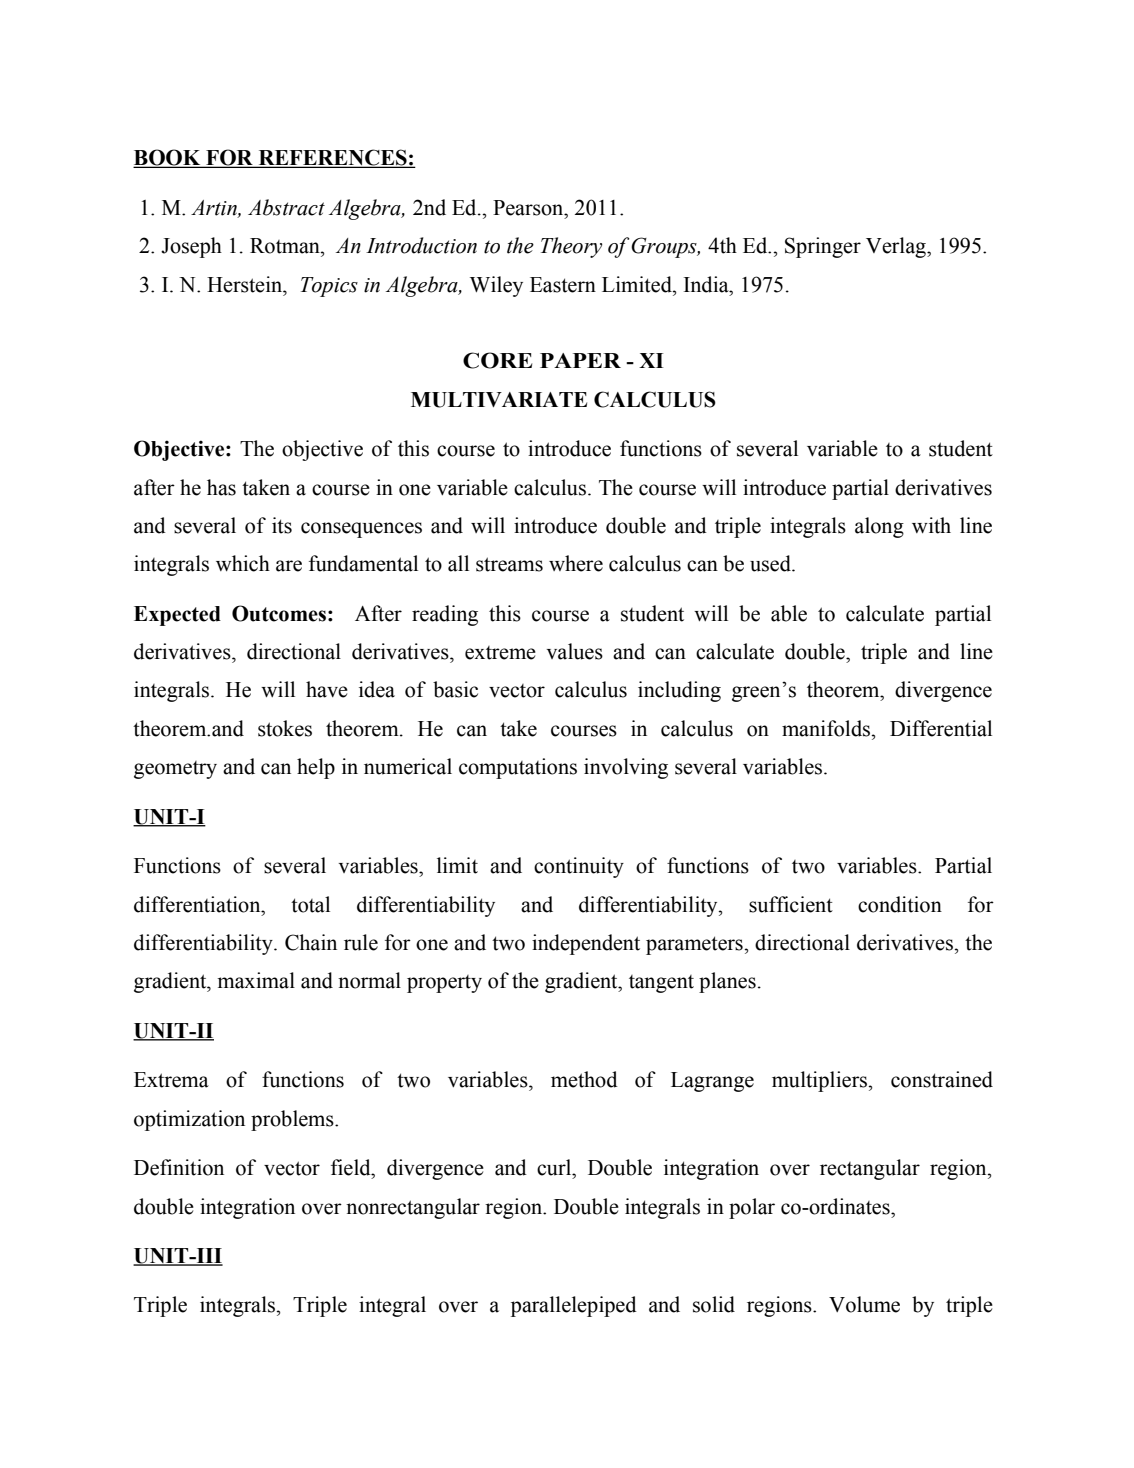 The width and height of the document is (1134, 1468). What do you see at coordinates (286, 207) in the document?
I see `Abstract` at bounding box center [286, 207].
